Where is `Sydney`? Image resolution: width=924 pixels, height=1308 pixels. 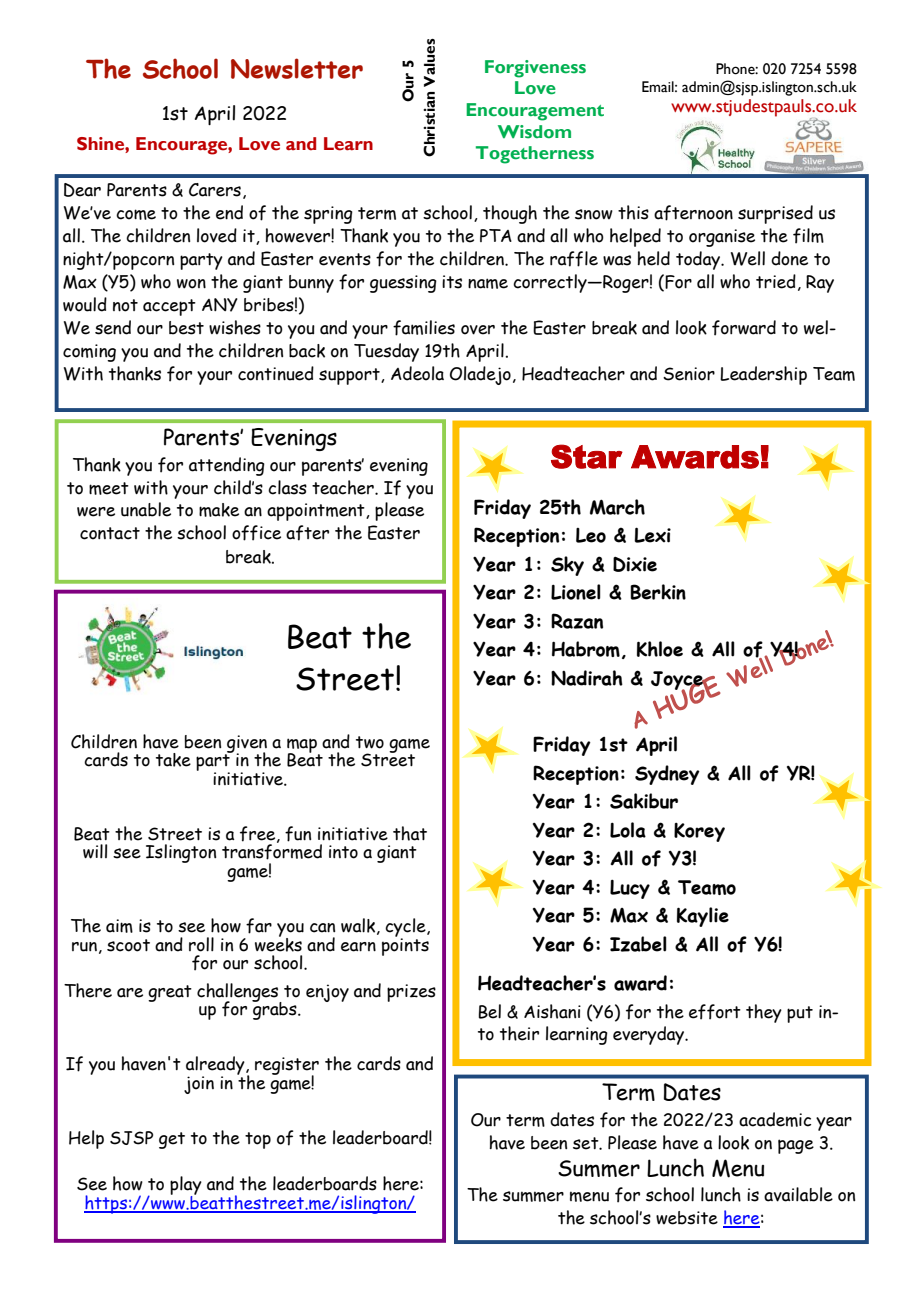
Sydney is located at coordinates (667, 775).
